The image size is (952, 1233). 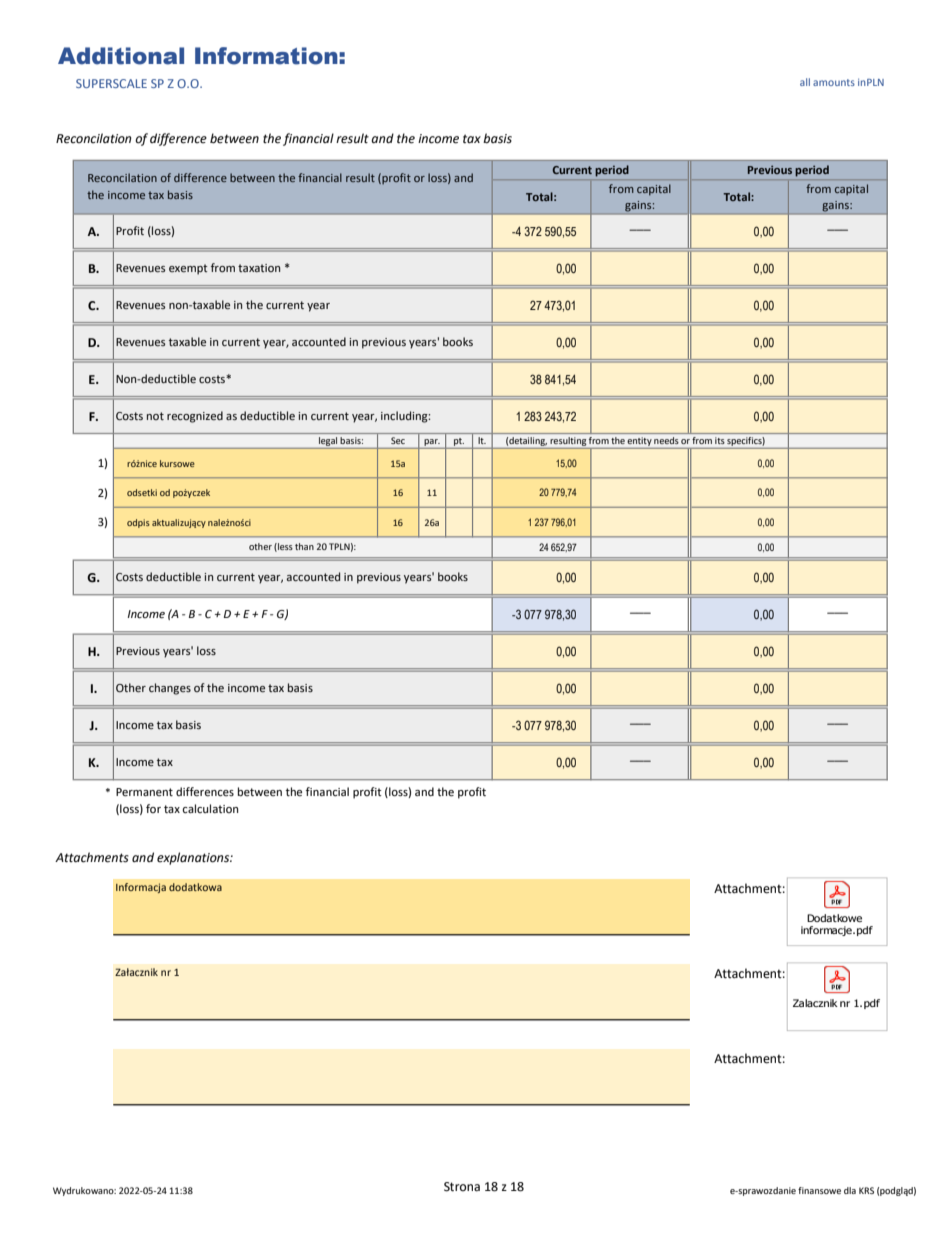 I want to click on Additional, so click(x=121, y=56).
